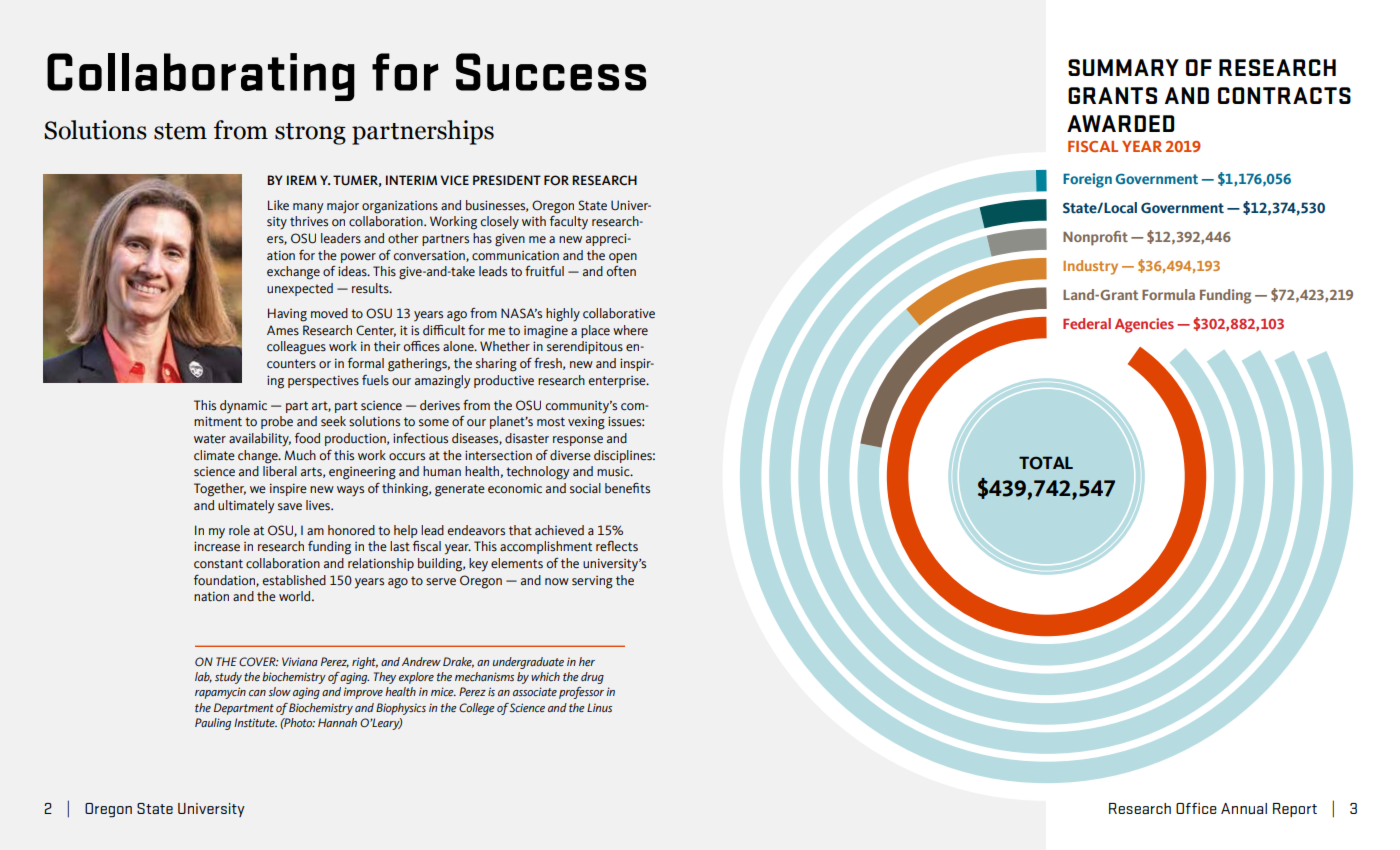 Image resolution: width=1400 pixels, height=850 pixels. Describe the element at coordinates (1144, 325) in the screenshot. I see `Agencies` at that location.
